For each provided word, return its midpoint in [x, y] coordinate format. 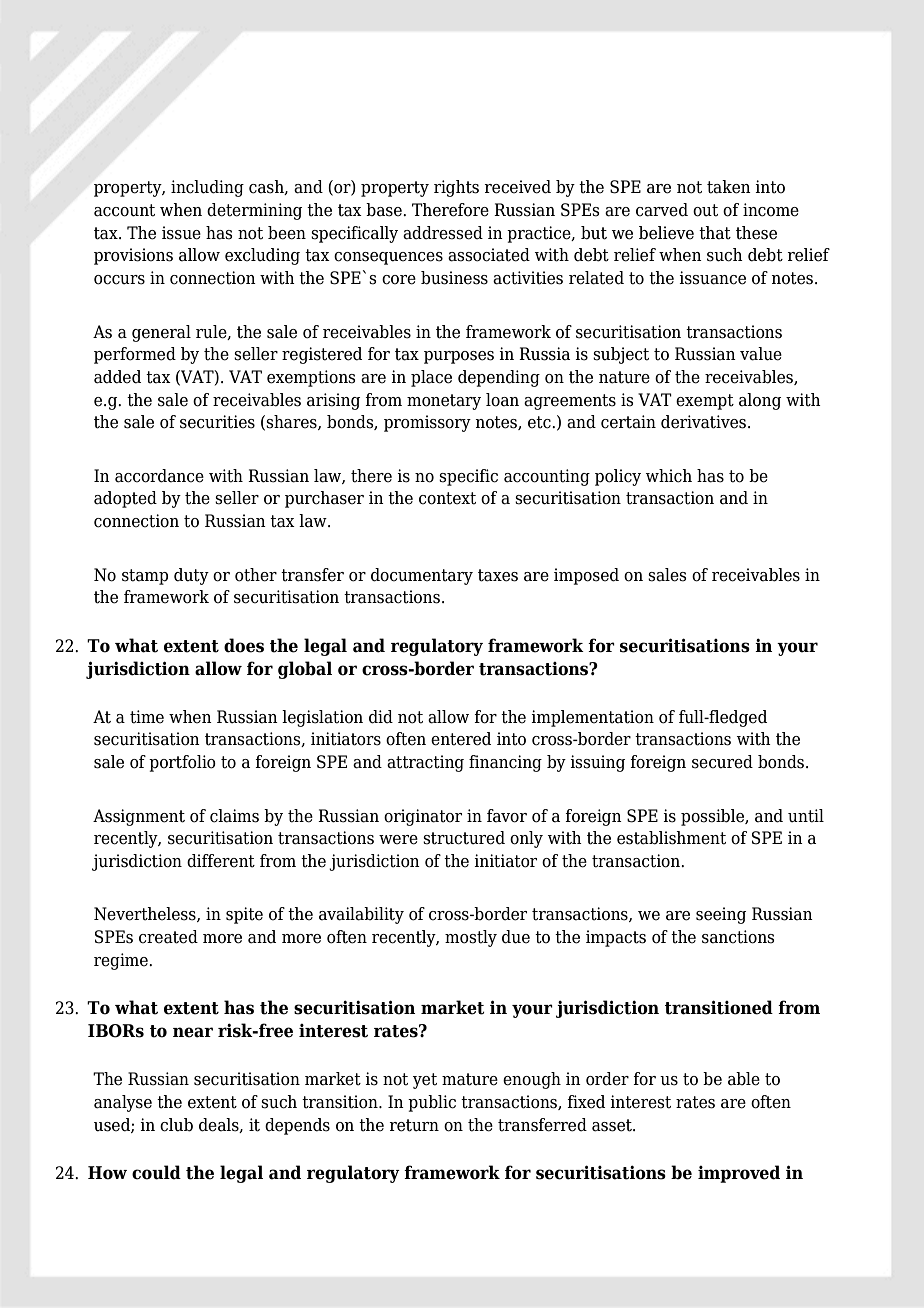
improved [739, 1174]
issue [181, 233]
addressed [443, 233]
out [705, 210]
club [176, 1125]
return [414, 1125]
